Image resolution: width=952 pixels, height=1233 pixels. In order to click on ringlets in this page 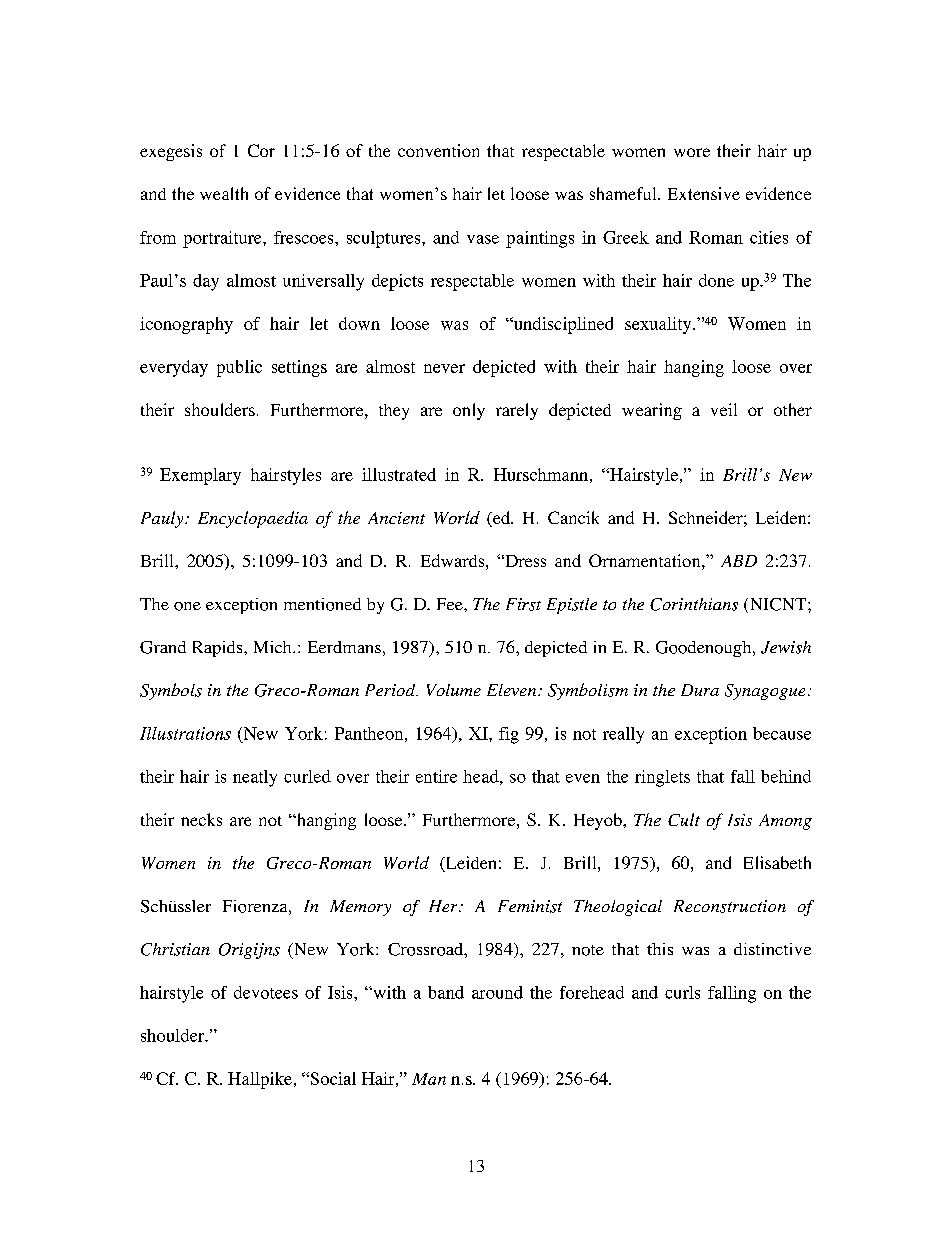, I will do `click(662, 778)`.
